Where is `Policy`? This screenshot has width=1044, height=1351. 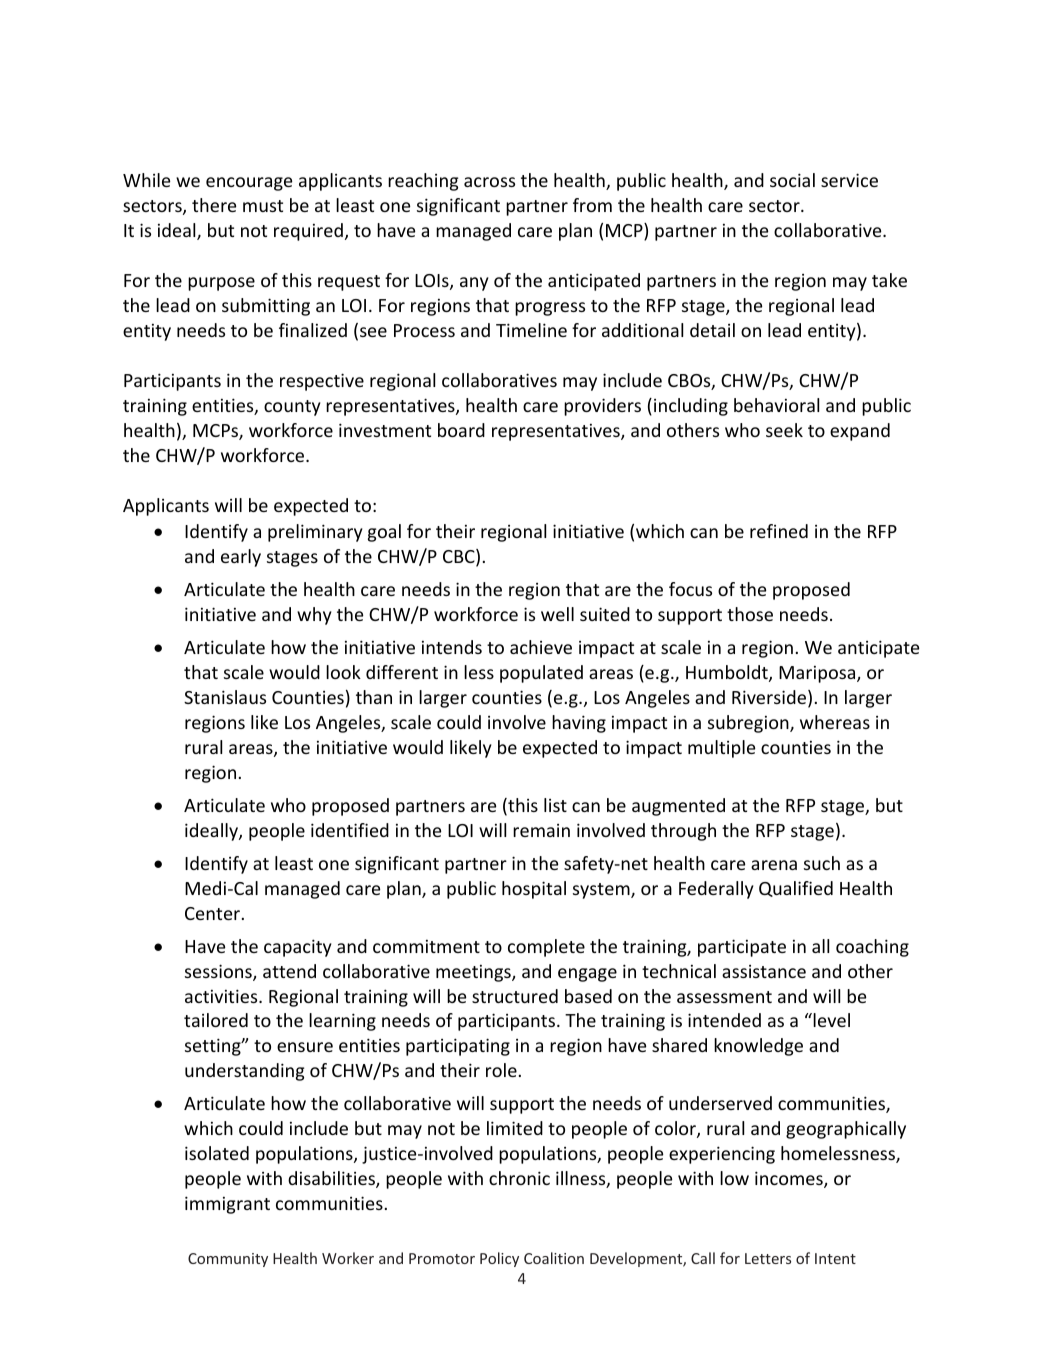
Policy is located at coordinates (499, 1259).
